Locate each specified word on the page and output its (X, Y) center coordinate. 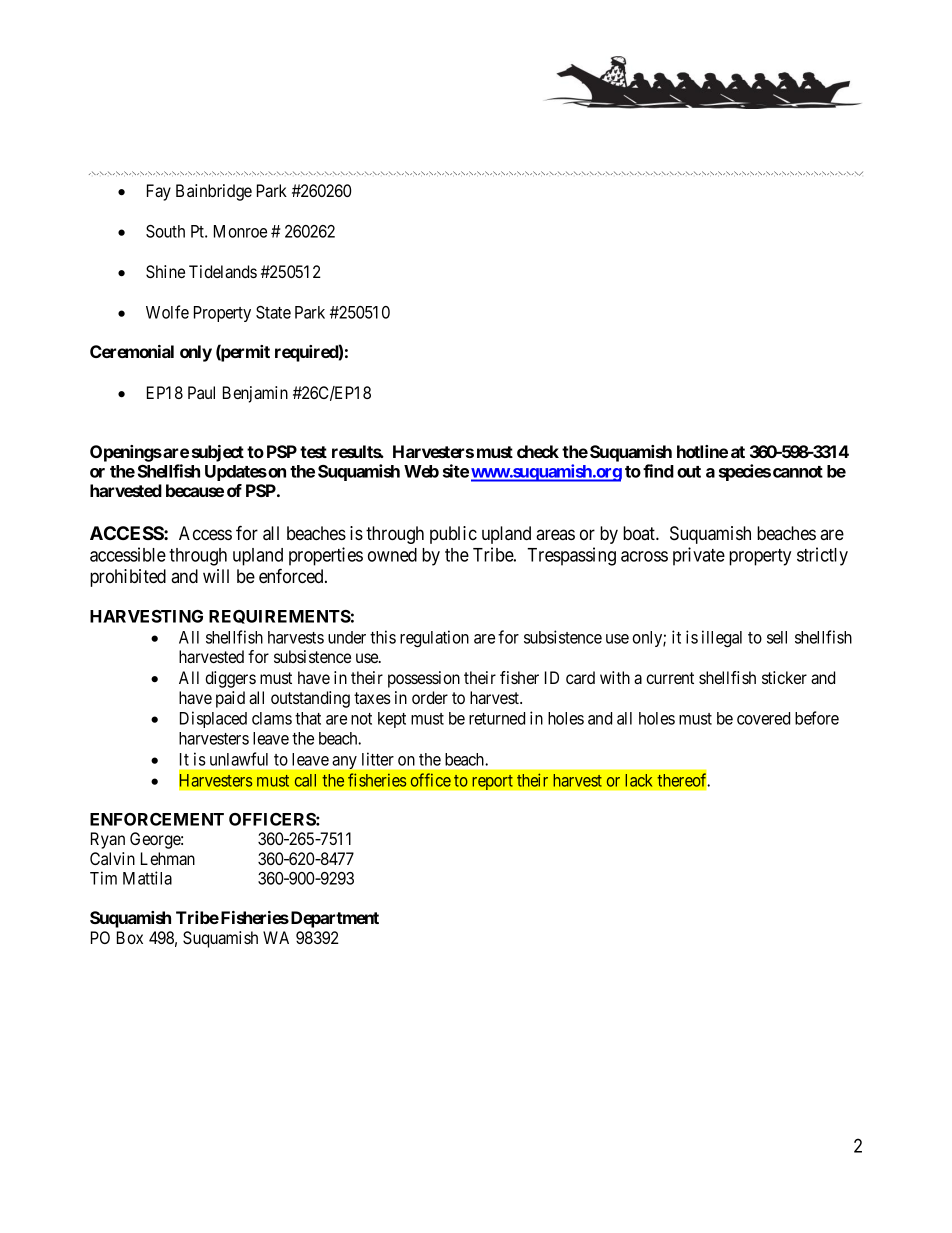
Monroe (240, 231)
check (538, 451)
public (453, 535)
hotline (702, 451)
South (165, 231)
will (216, 576)
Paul (201, 392)
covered (763, 718)
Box (130, 937)
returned (497, 718)
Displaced (213, 719)
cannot (798, 472)
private (699, 556)
